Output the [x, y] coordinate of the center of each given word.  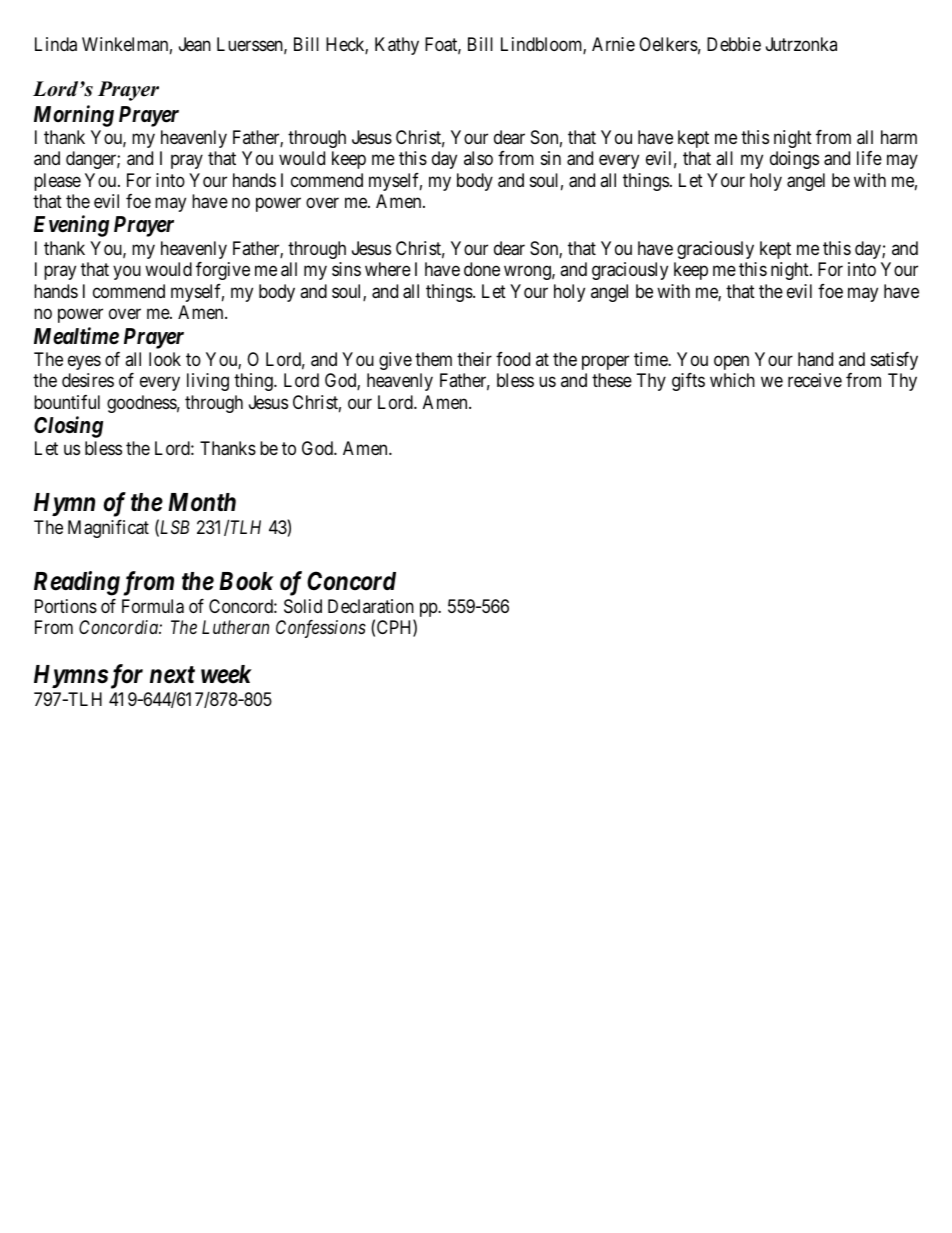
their [474, 359]
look [165, 359]
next [172, 675]
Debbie [734, 44]
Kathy [397, 46]
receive [815, 380]
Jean [195, 44]
